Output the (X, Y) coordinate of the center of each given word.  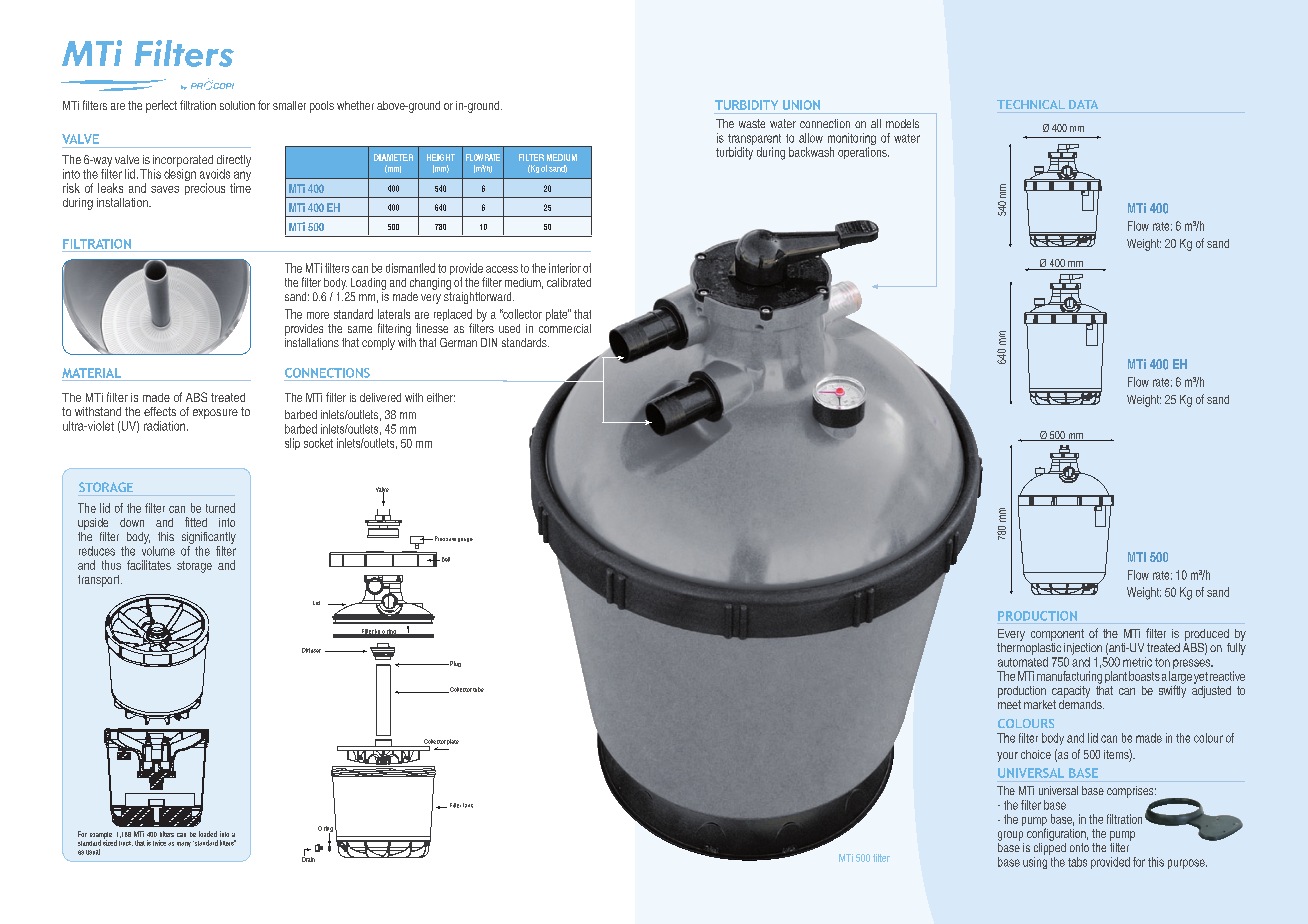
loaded (208, 834)
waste (752, 123)
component (1057, 635)
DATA (1083, 104)
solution (237, 105)
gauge (465, 540)
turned (220, 508)
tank (468, 805)
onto (1079, 847)
